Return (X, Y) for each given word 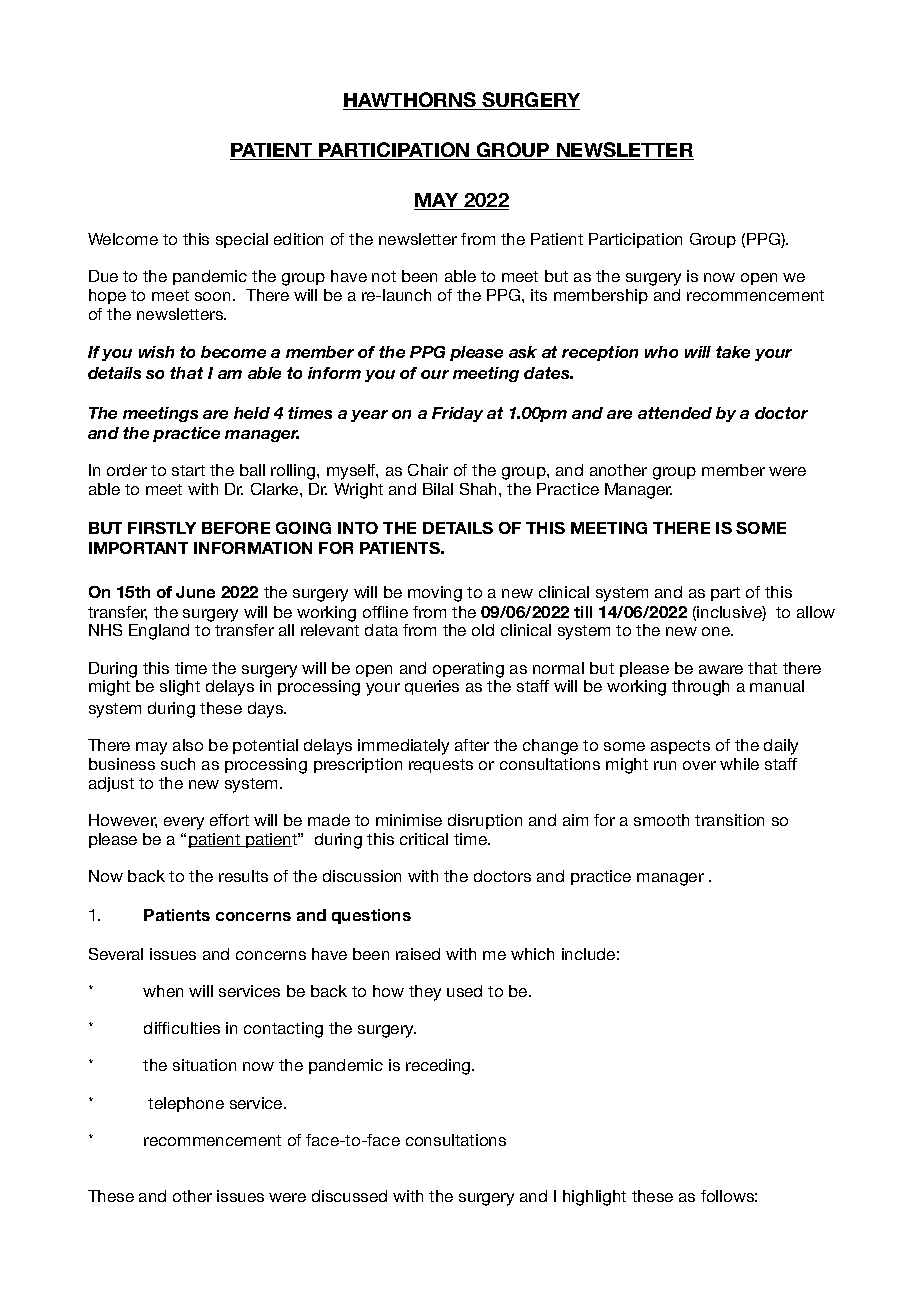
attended (675, 413)
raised (418, 954)
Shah (480, 489)
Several (116, 954)
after (472, 745)
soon (212, 296)
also (188, 745)
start (188, 470)
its (539, 295)
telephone (186, 1104)
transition (729, 820)
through (700, 688)
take (733, 352)
